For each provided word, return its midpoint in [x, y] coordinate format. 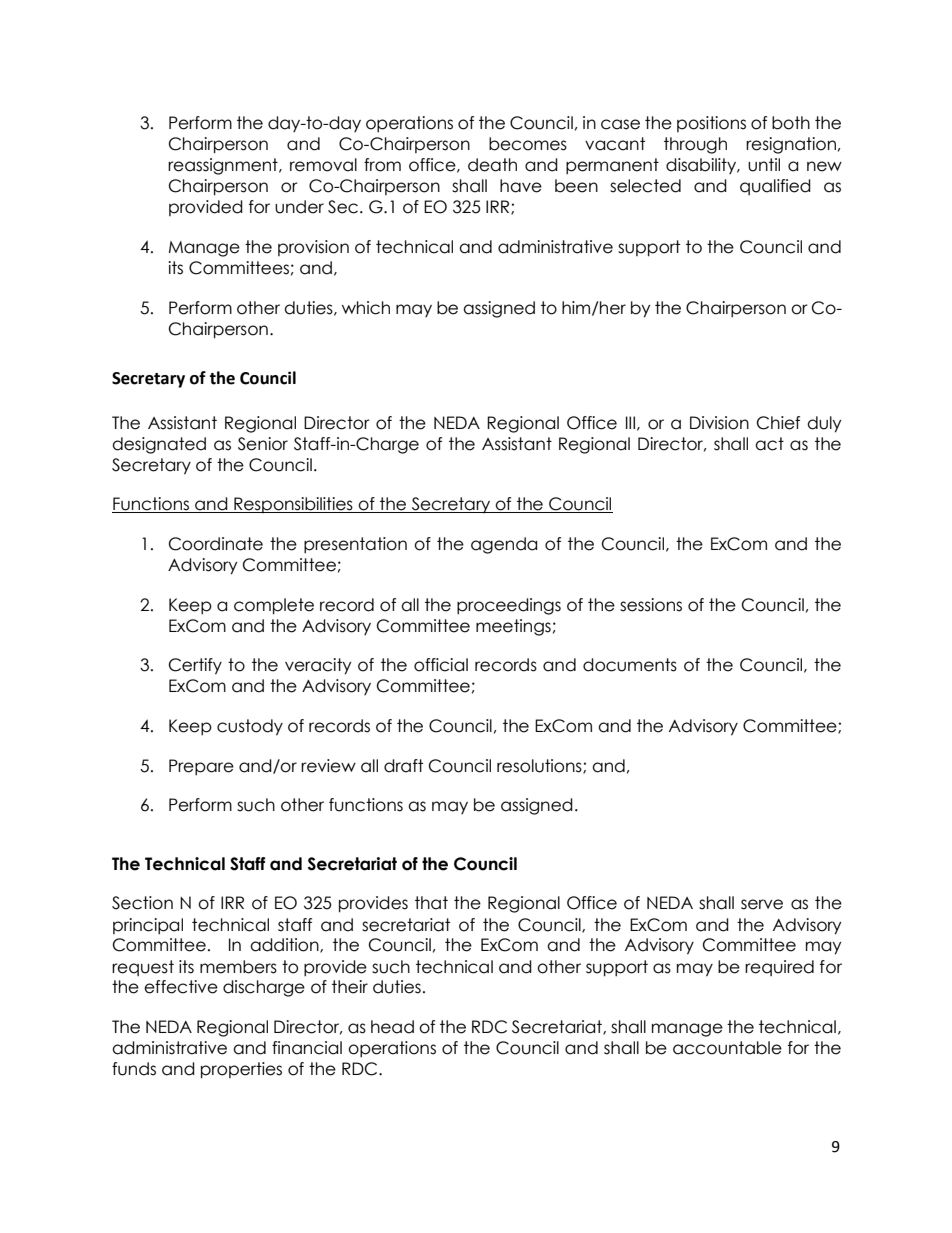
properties [241, 1070]
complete [274, 606]
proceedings [509, 606]
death [492, 165]
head [392, 1027]
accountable [727, 1048]
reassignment [224, 166]
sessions [651, 605]
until [764, 165]
